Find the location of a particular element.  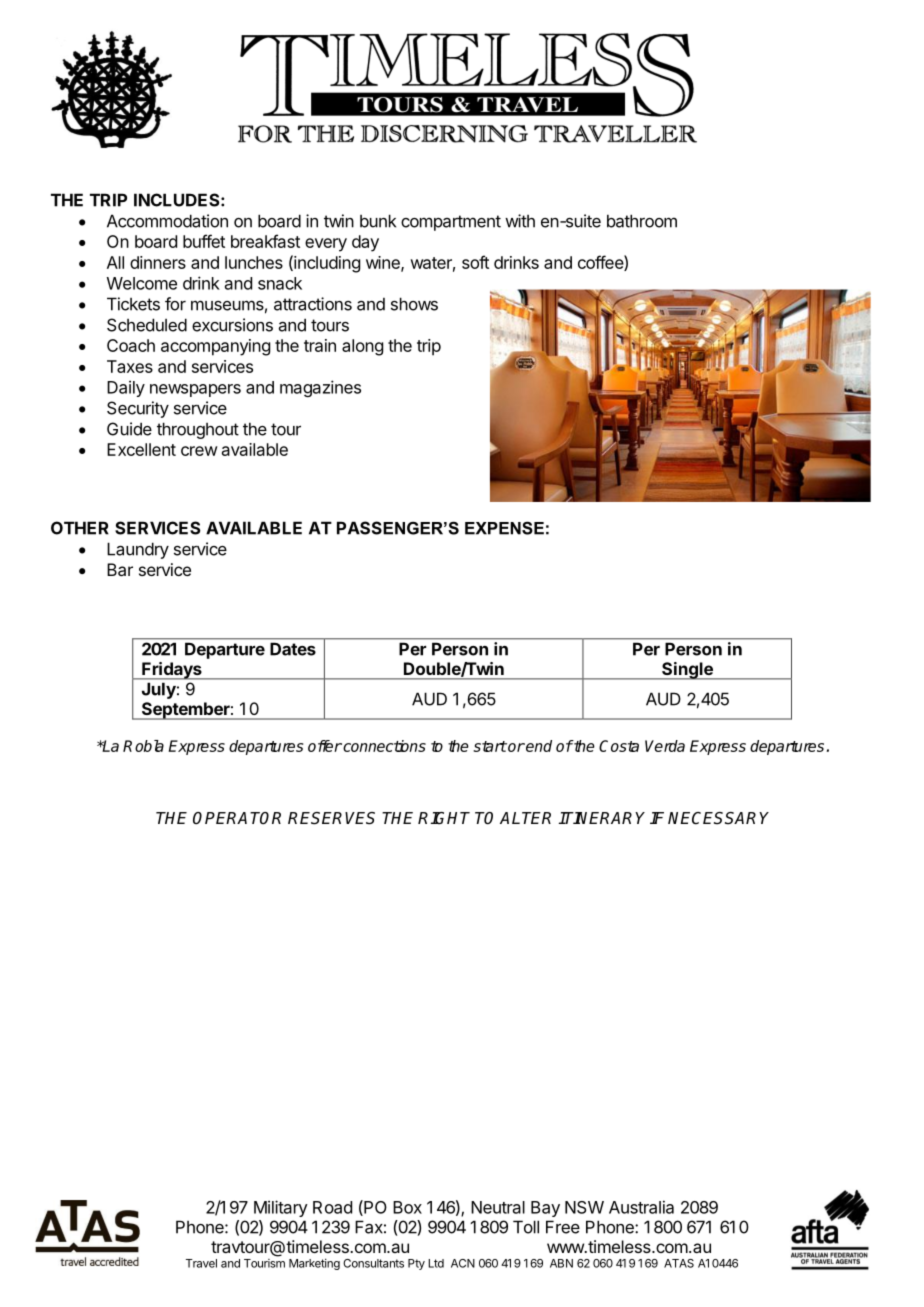

connections is located at coordinates (383, 746).
